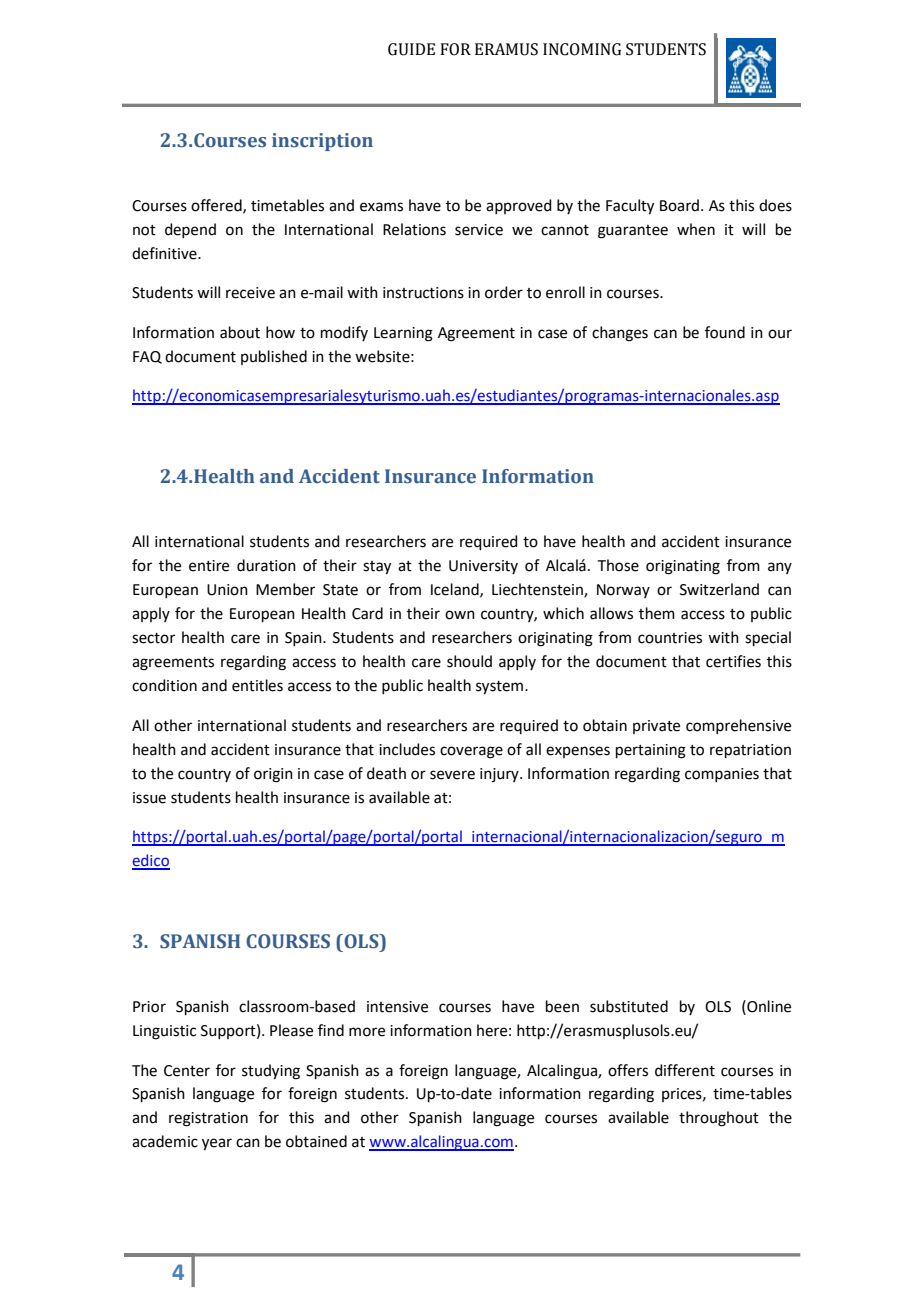  What do you see at coordinates (367, 1032) in the image?
I see `more` at bounding box center [367, 1032].
